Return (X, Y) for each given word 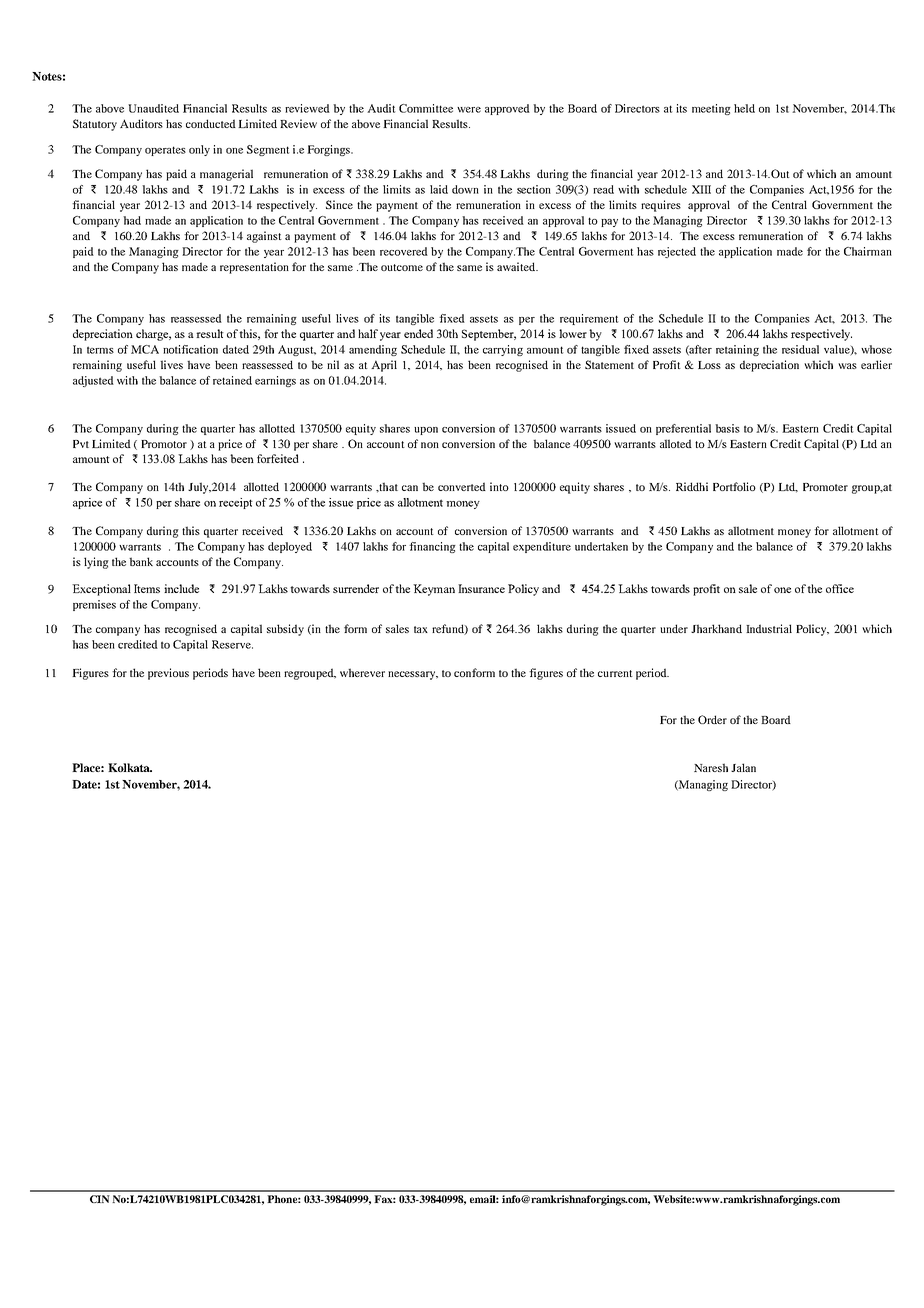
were (469, 110)
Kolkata (130, 767)
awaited (517, 266)
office (840, 588)
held (744, 108)
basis (727, 428)
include (181, 588)
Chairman (868, 251)
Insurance (481, 588)
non (430, 445)
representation (254, 268)
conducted (211, 123)
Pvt (81, 444)
